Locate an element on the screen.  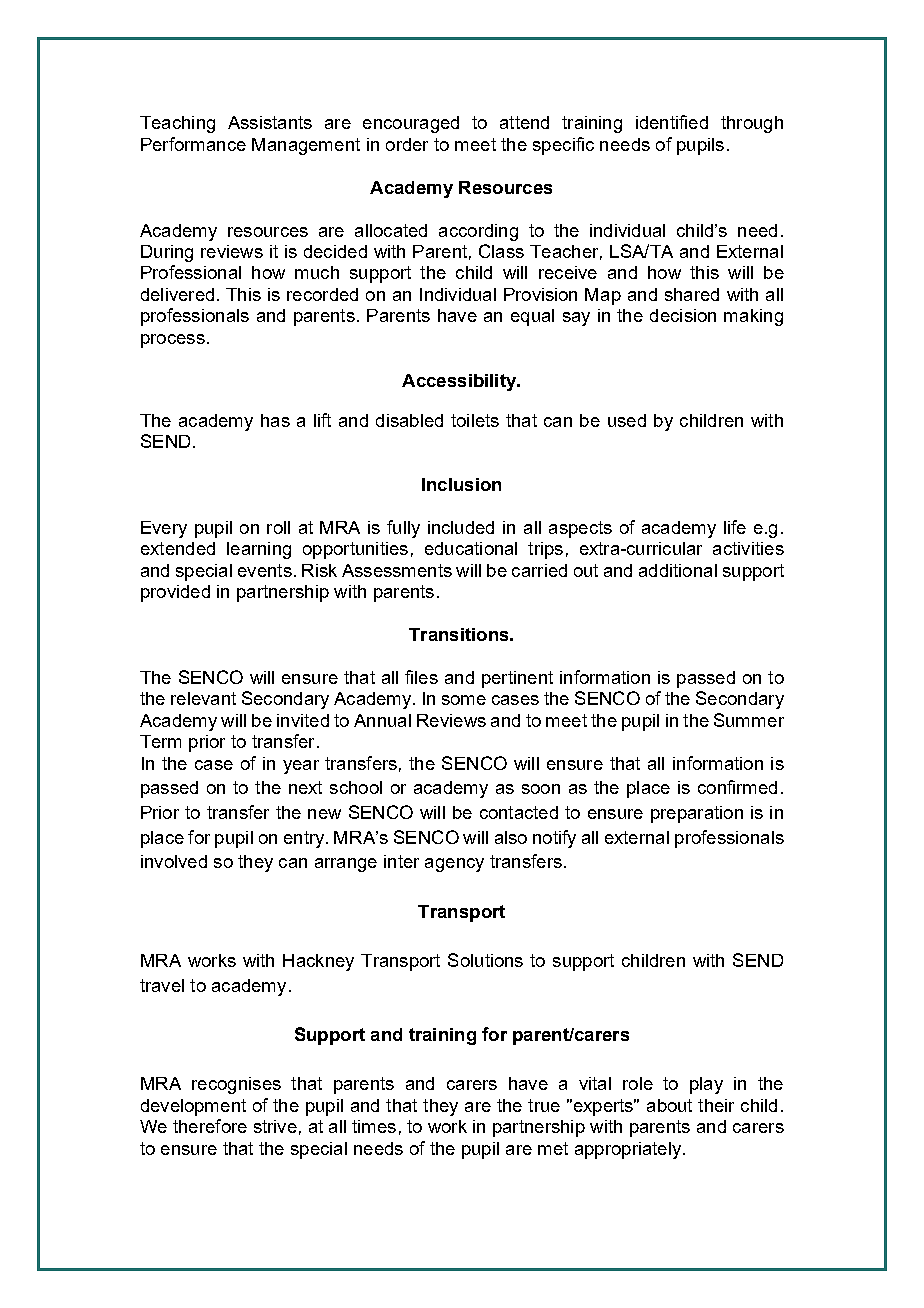
provided is located at coordinates (175, 593).
